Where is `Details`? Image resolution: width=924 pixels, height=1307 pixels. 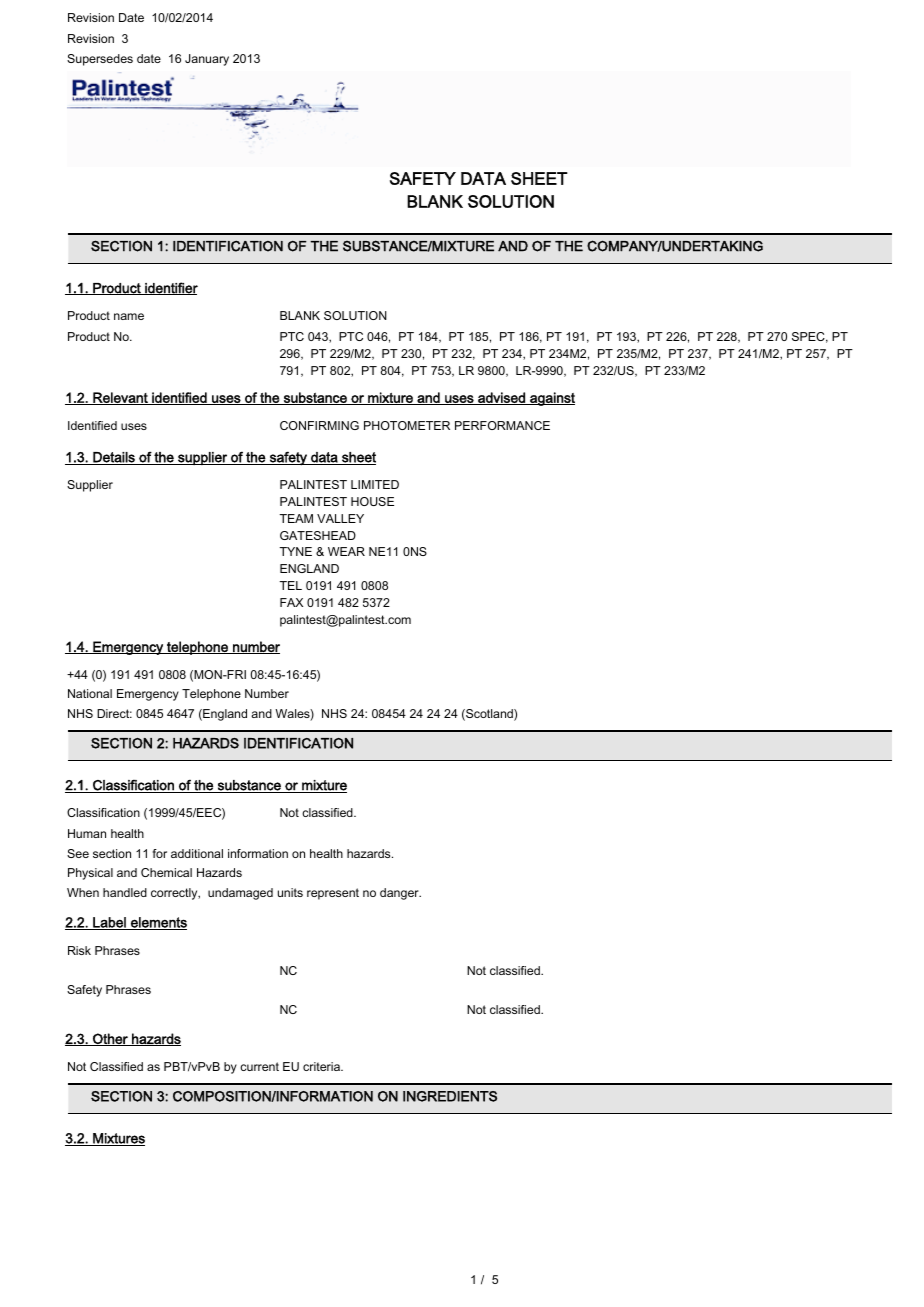 Details is located at coordinates (114, 458).
